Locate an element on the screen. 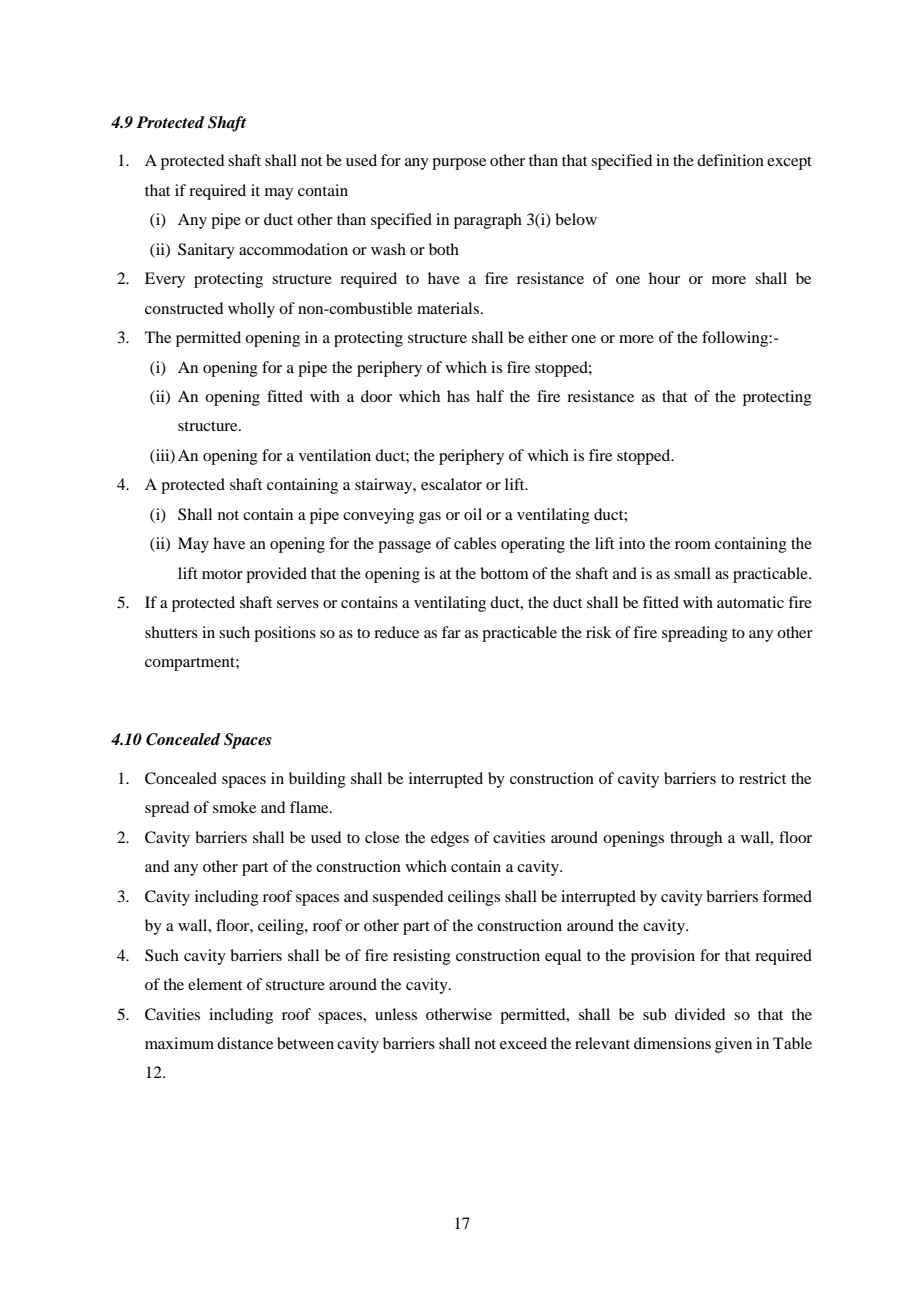  definition is located at coordinates (730, 160).
